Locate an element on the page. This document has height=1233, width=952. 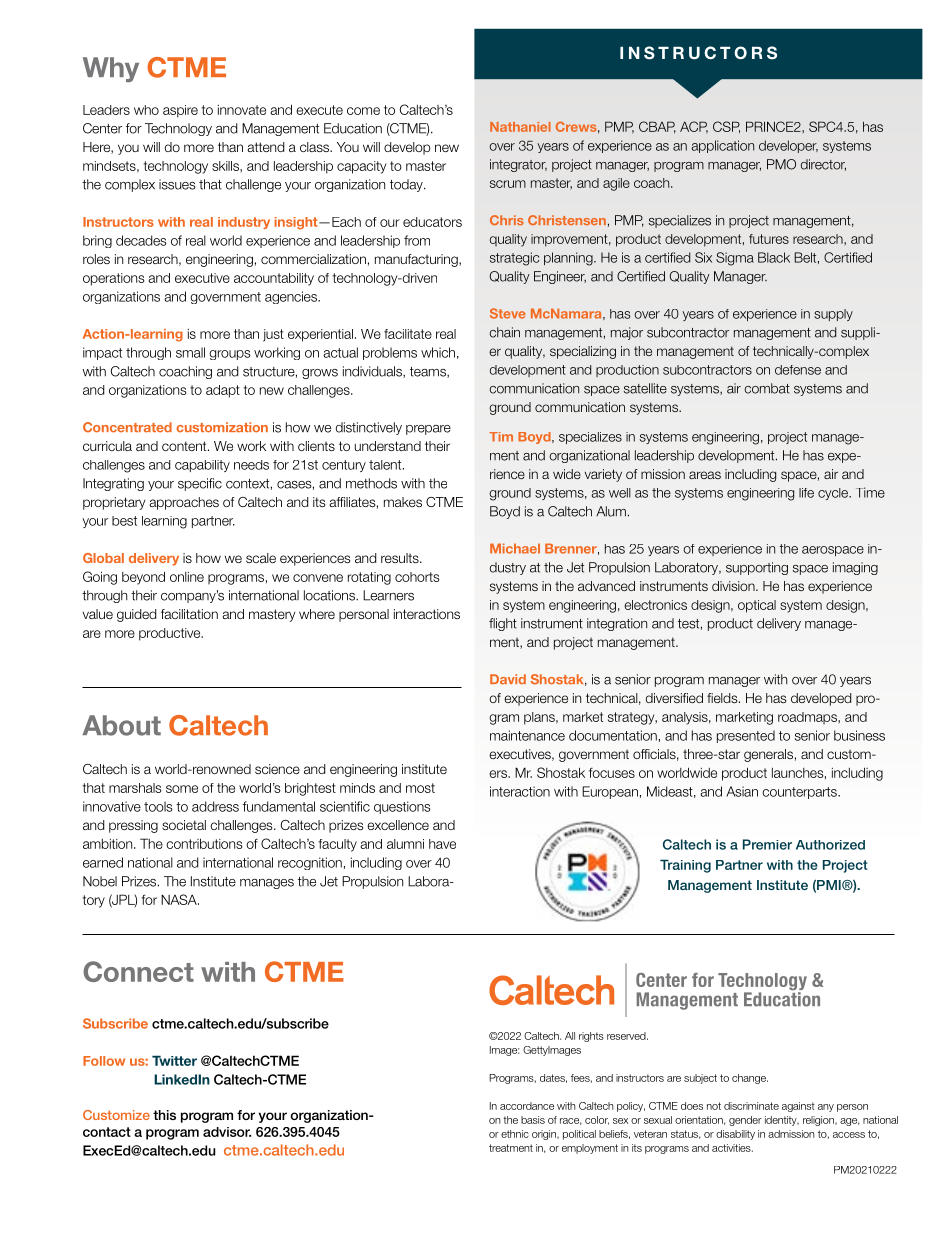
flight is located at coordinates (503, 624).
